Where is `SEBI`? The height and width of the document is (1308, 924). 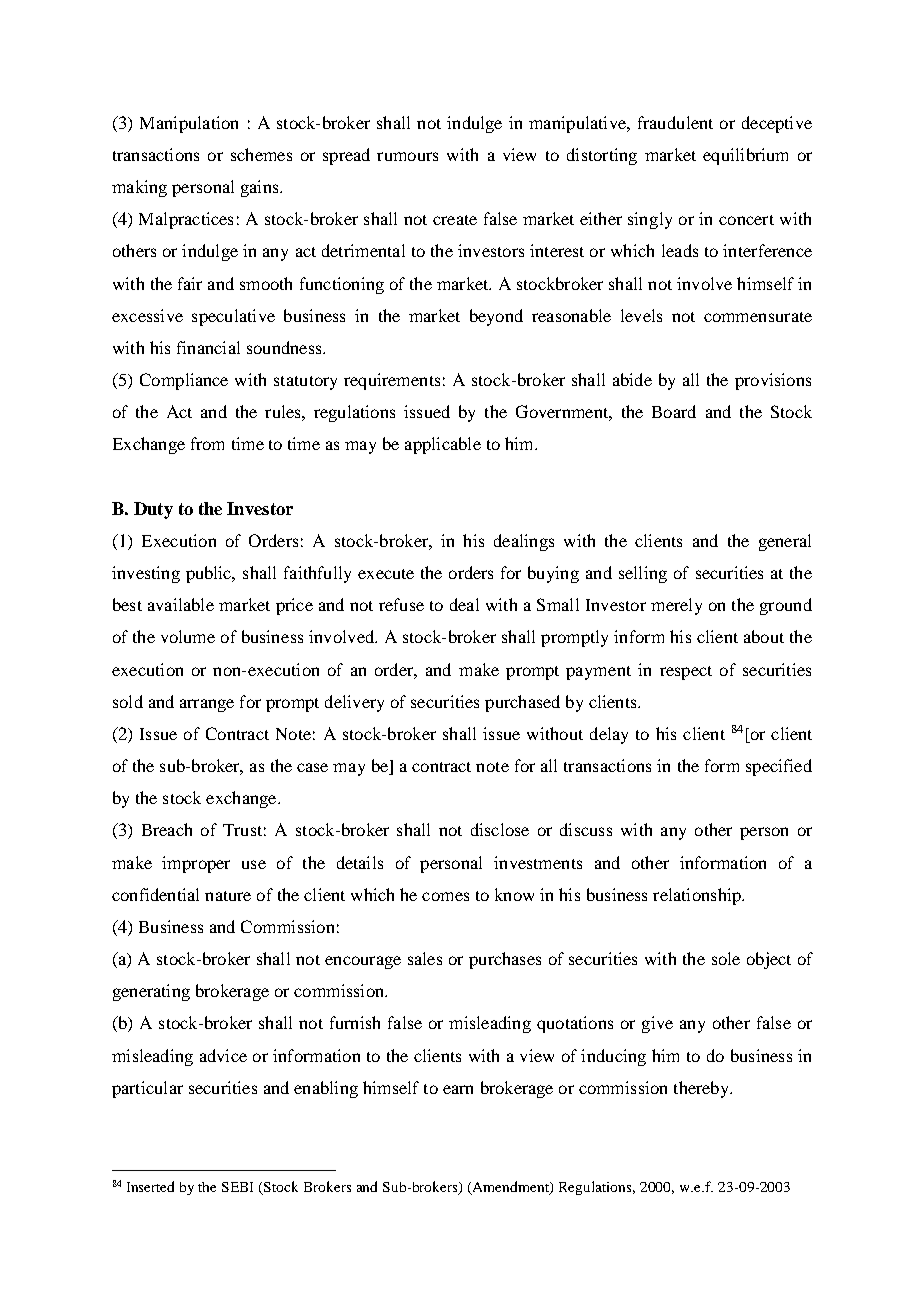 SEBI is located at coordinates (237, 1187).
